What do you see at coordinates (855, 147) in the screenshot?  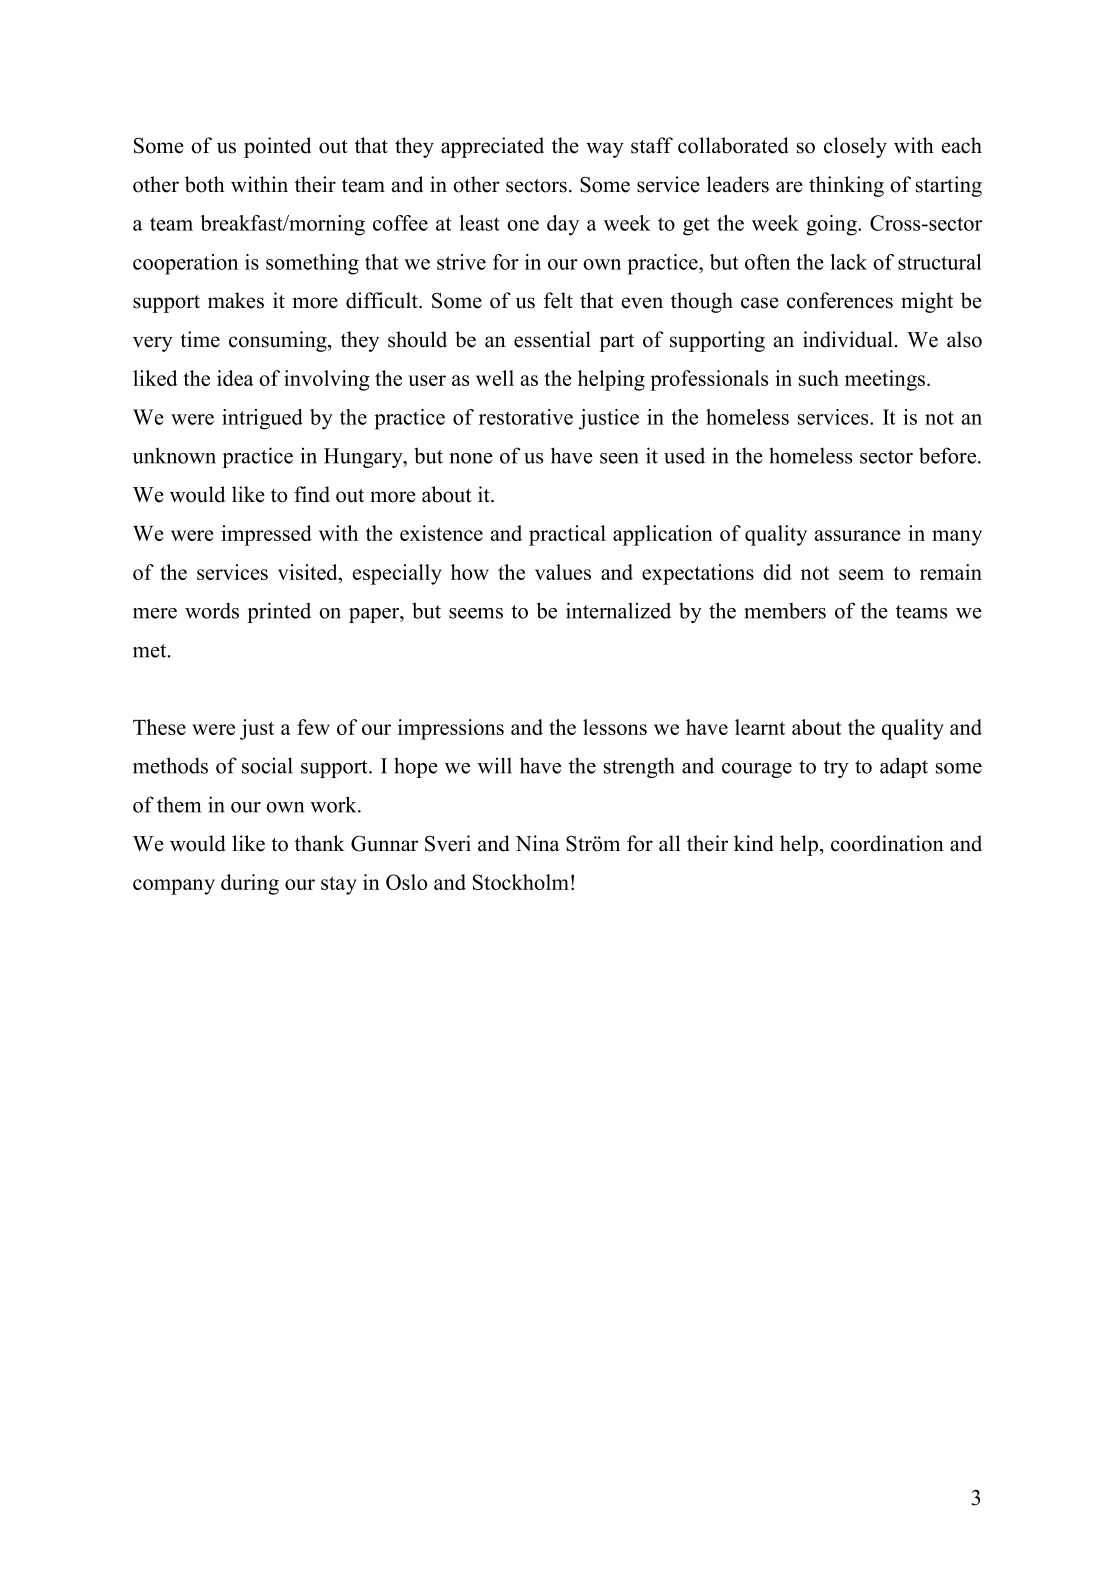 I see `closely` at bounding box center [855, 147].
